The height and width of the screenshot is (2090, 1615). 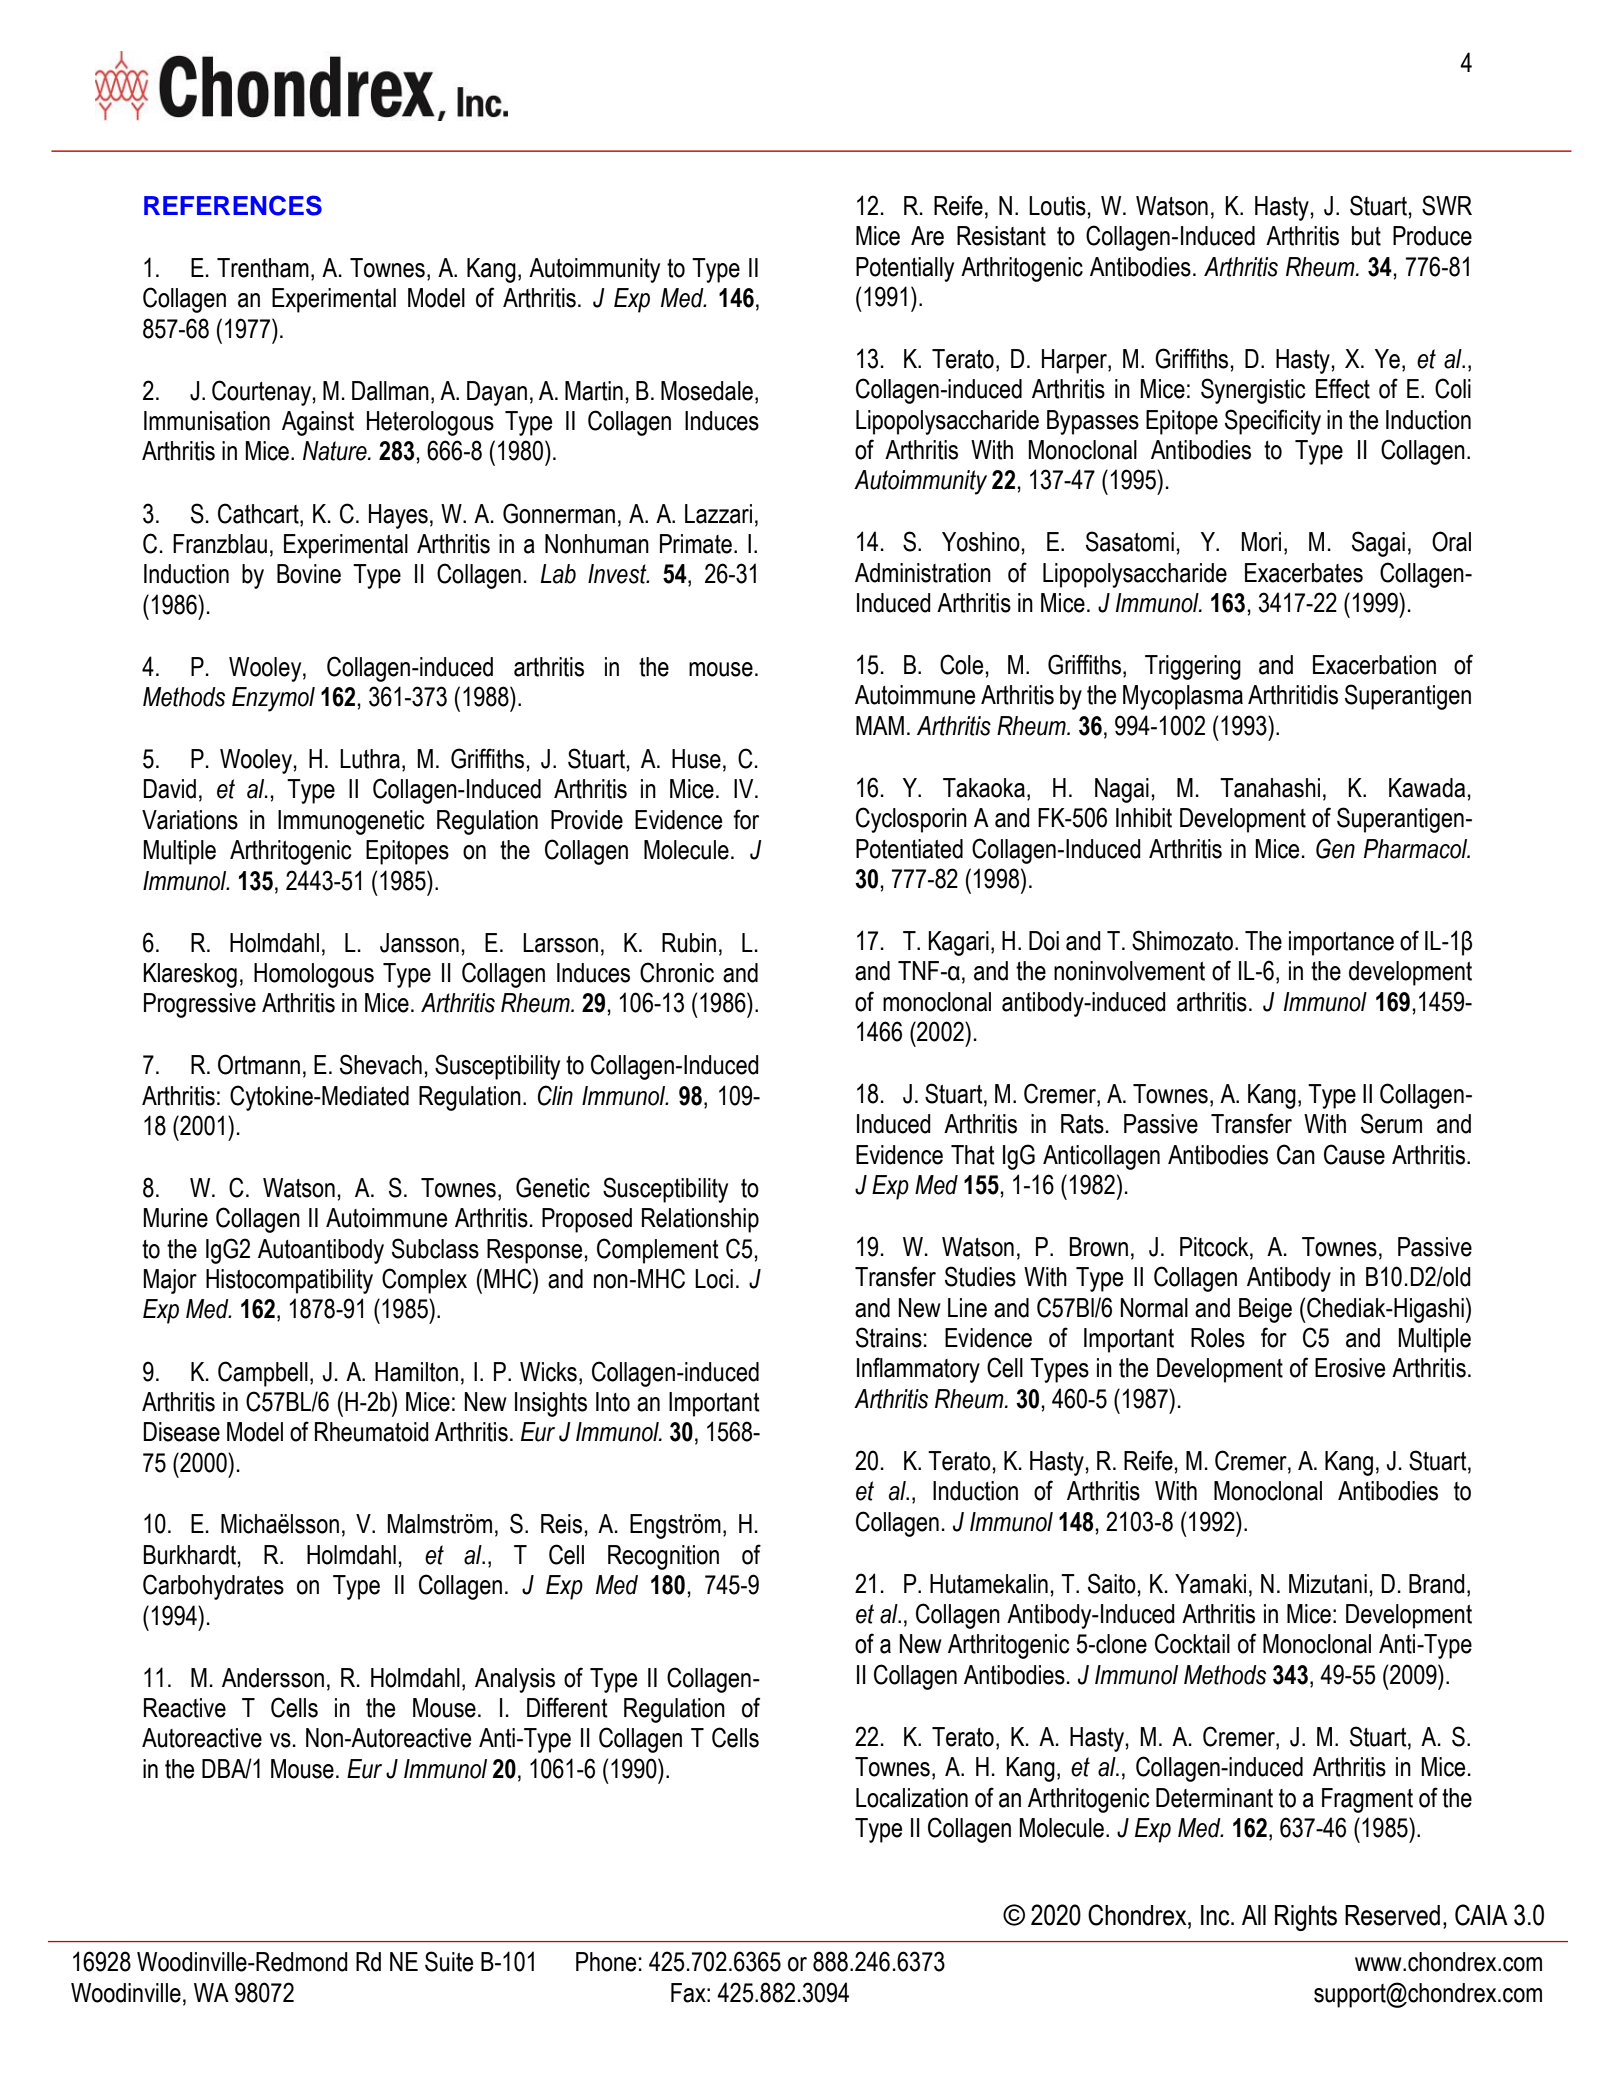 What do you see at coordinates (309, 574) in the screenshot?
I see `Bovine` at bounding box center [309, 574].
